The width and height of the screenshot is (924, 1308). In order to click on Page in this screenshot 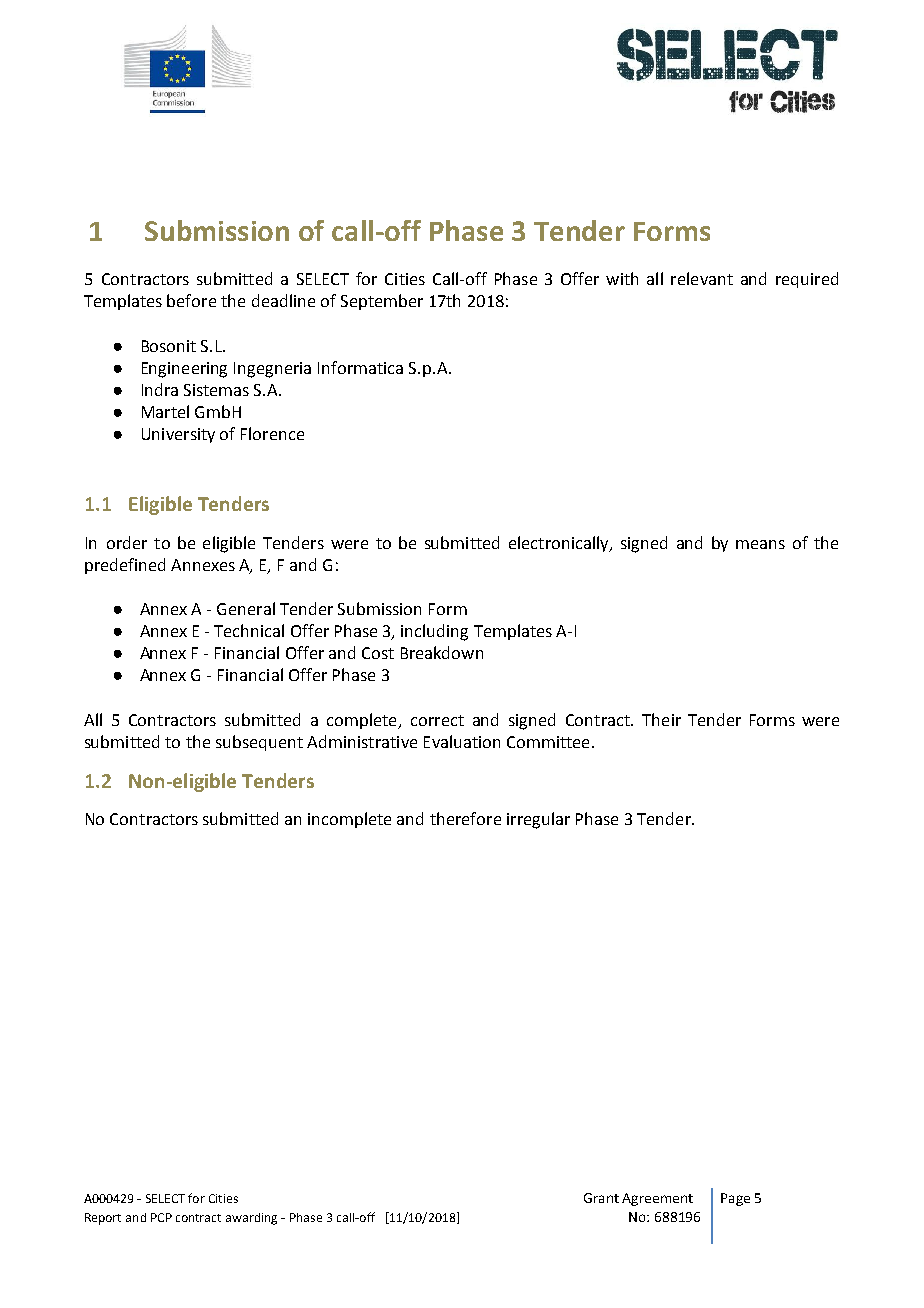, I will do `click(735, 1199)`.
